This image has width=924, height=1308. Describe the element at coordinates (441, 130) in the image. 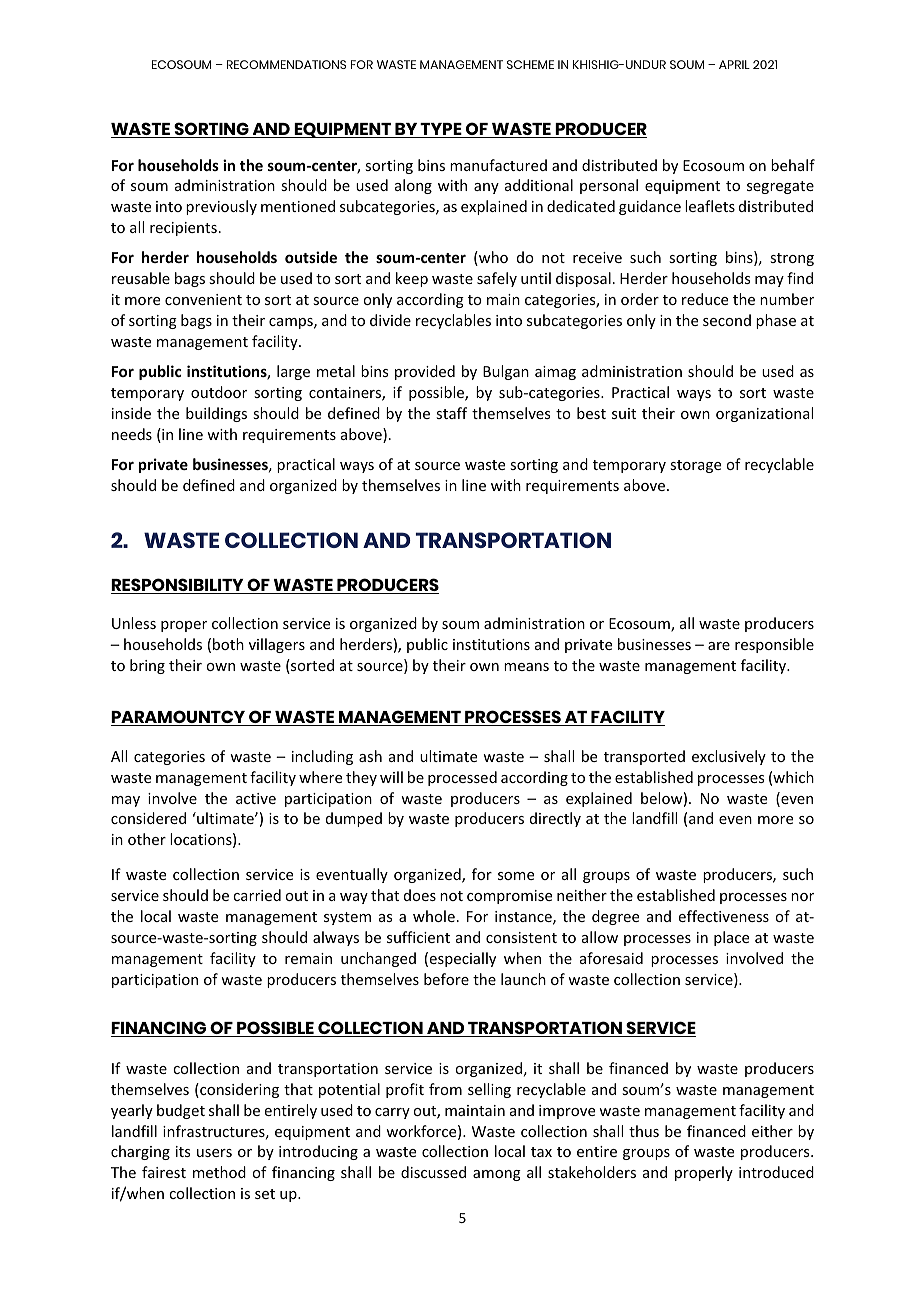

I see `TYPE` at that location.
